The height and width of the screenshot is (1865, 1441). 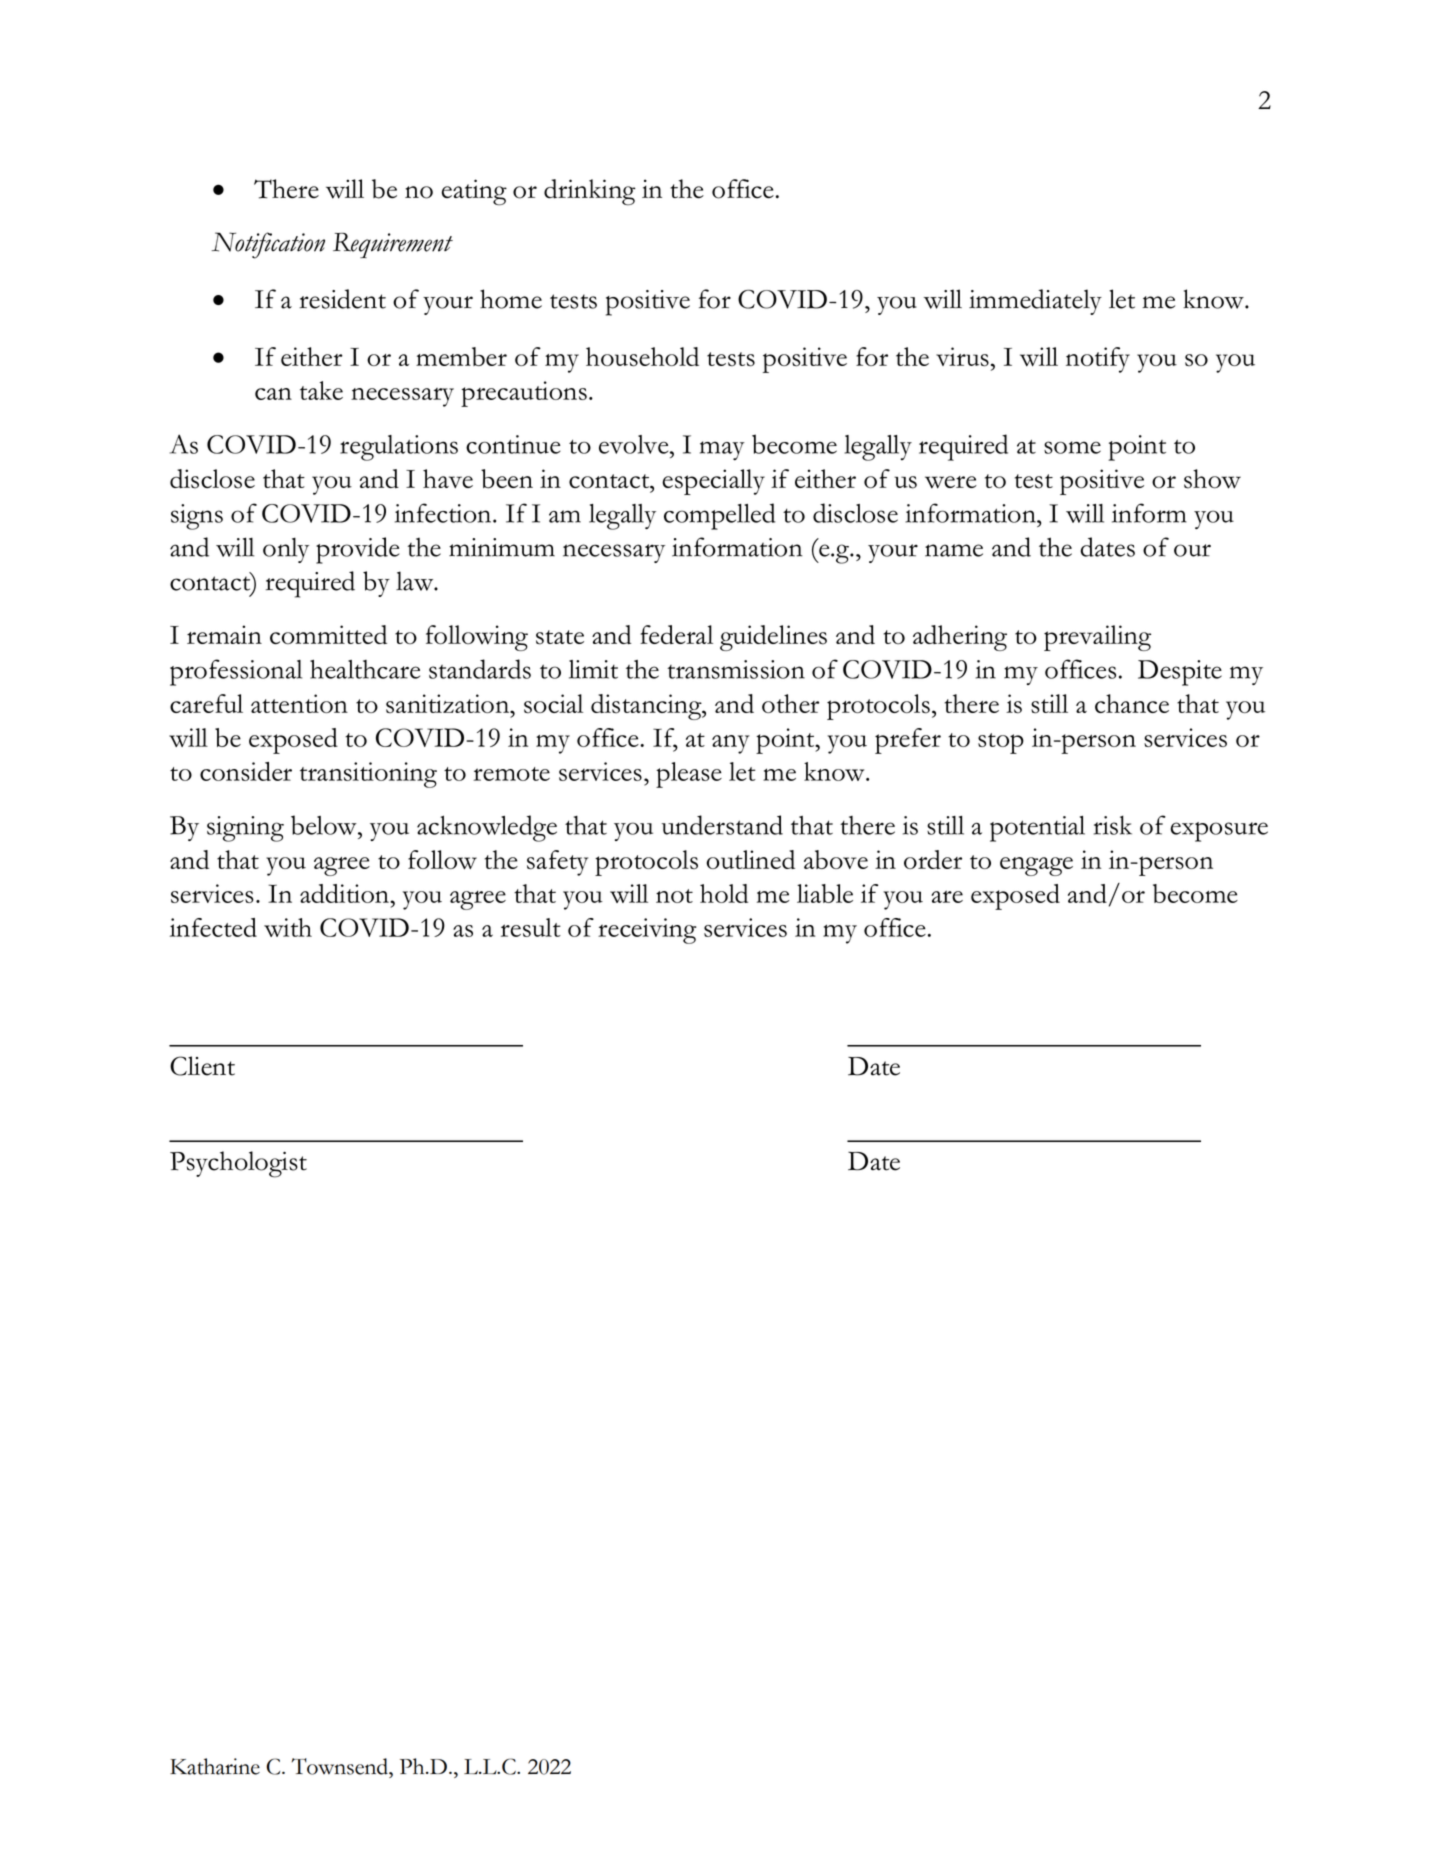 I want to click on chance, so click(x=1132, y=703).
